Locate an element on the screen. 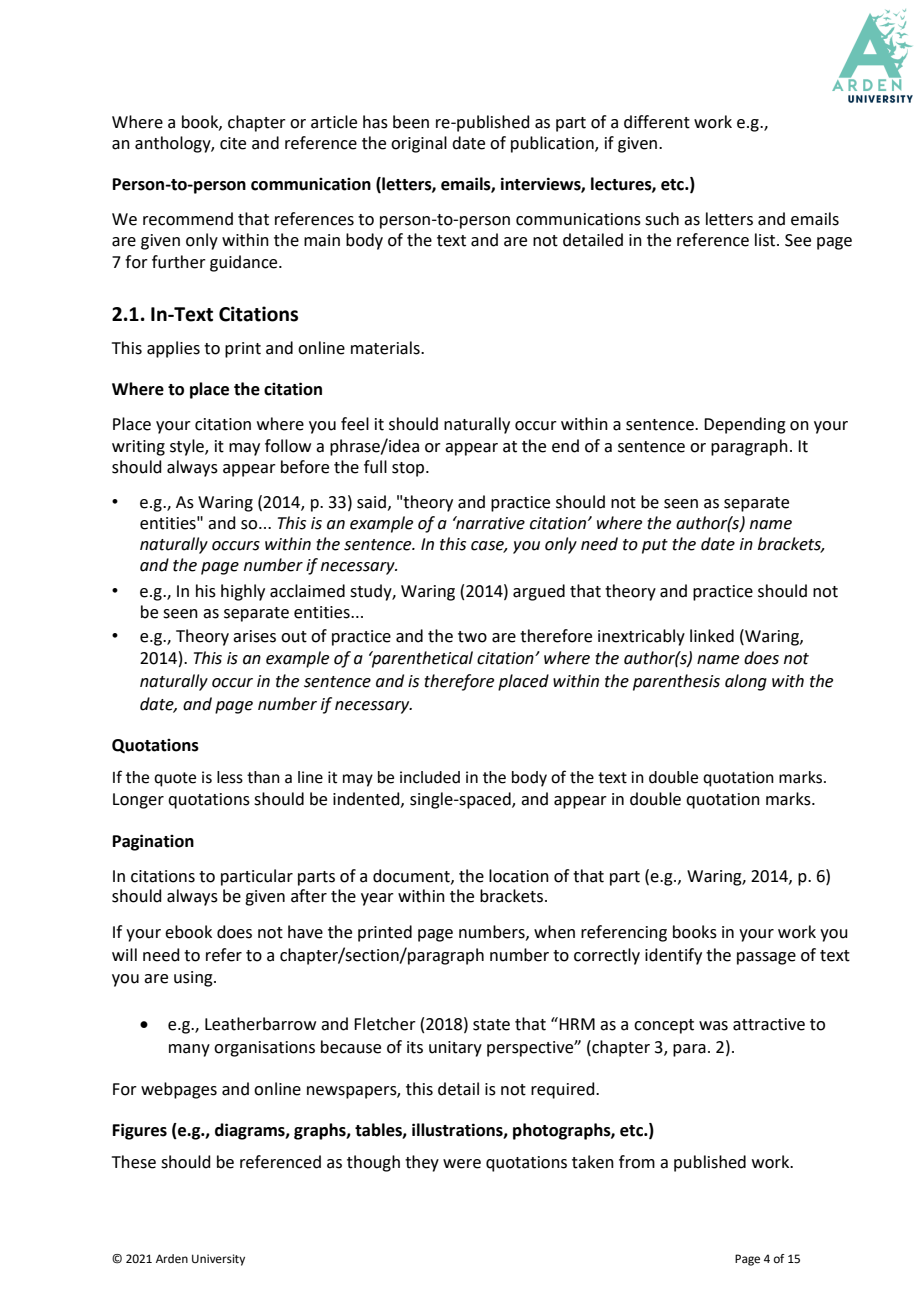 The height and width of the screenshot is (1309, 924). were is located at coordinates (462, 1164).
